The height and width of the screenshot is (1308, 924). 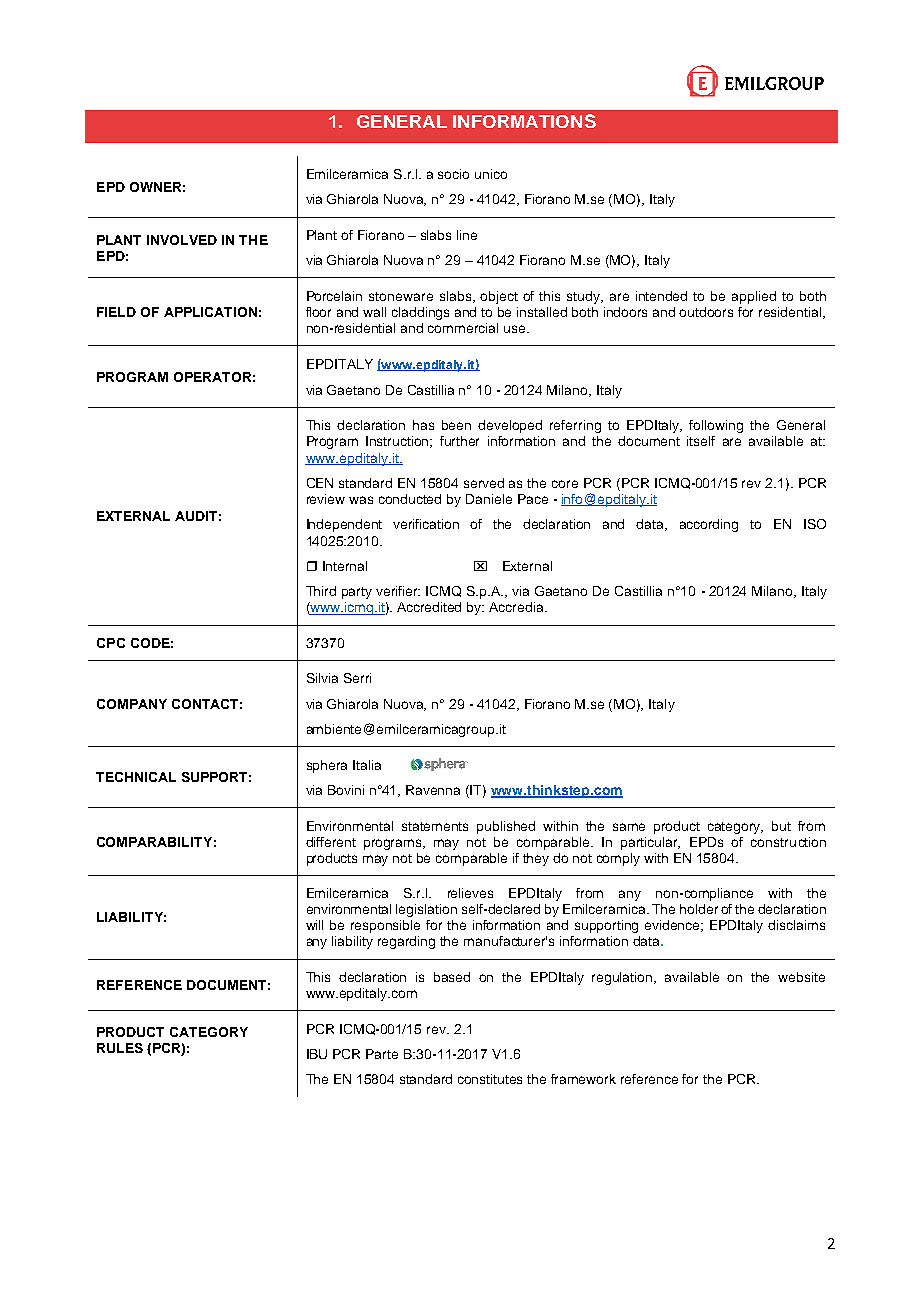 What do you see at coordinates (182, 240) in the screenshot?
I see `INVOLVED` at bounding box center [182, 240].
